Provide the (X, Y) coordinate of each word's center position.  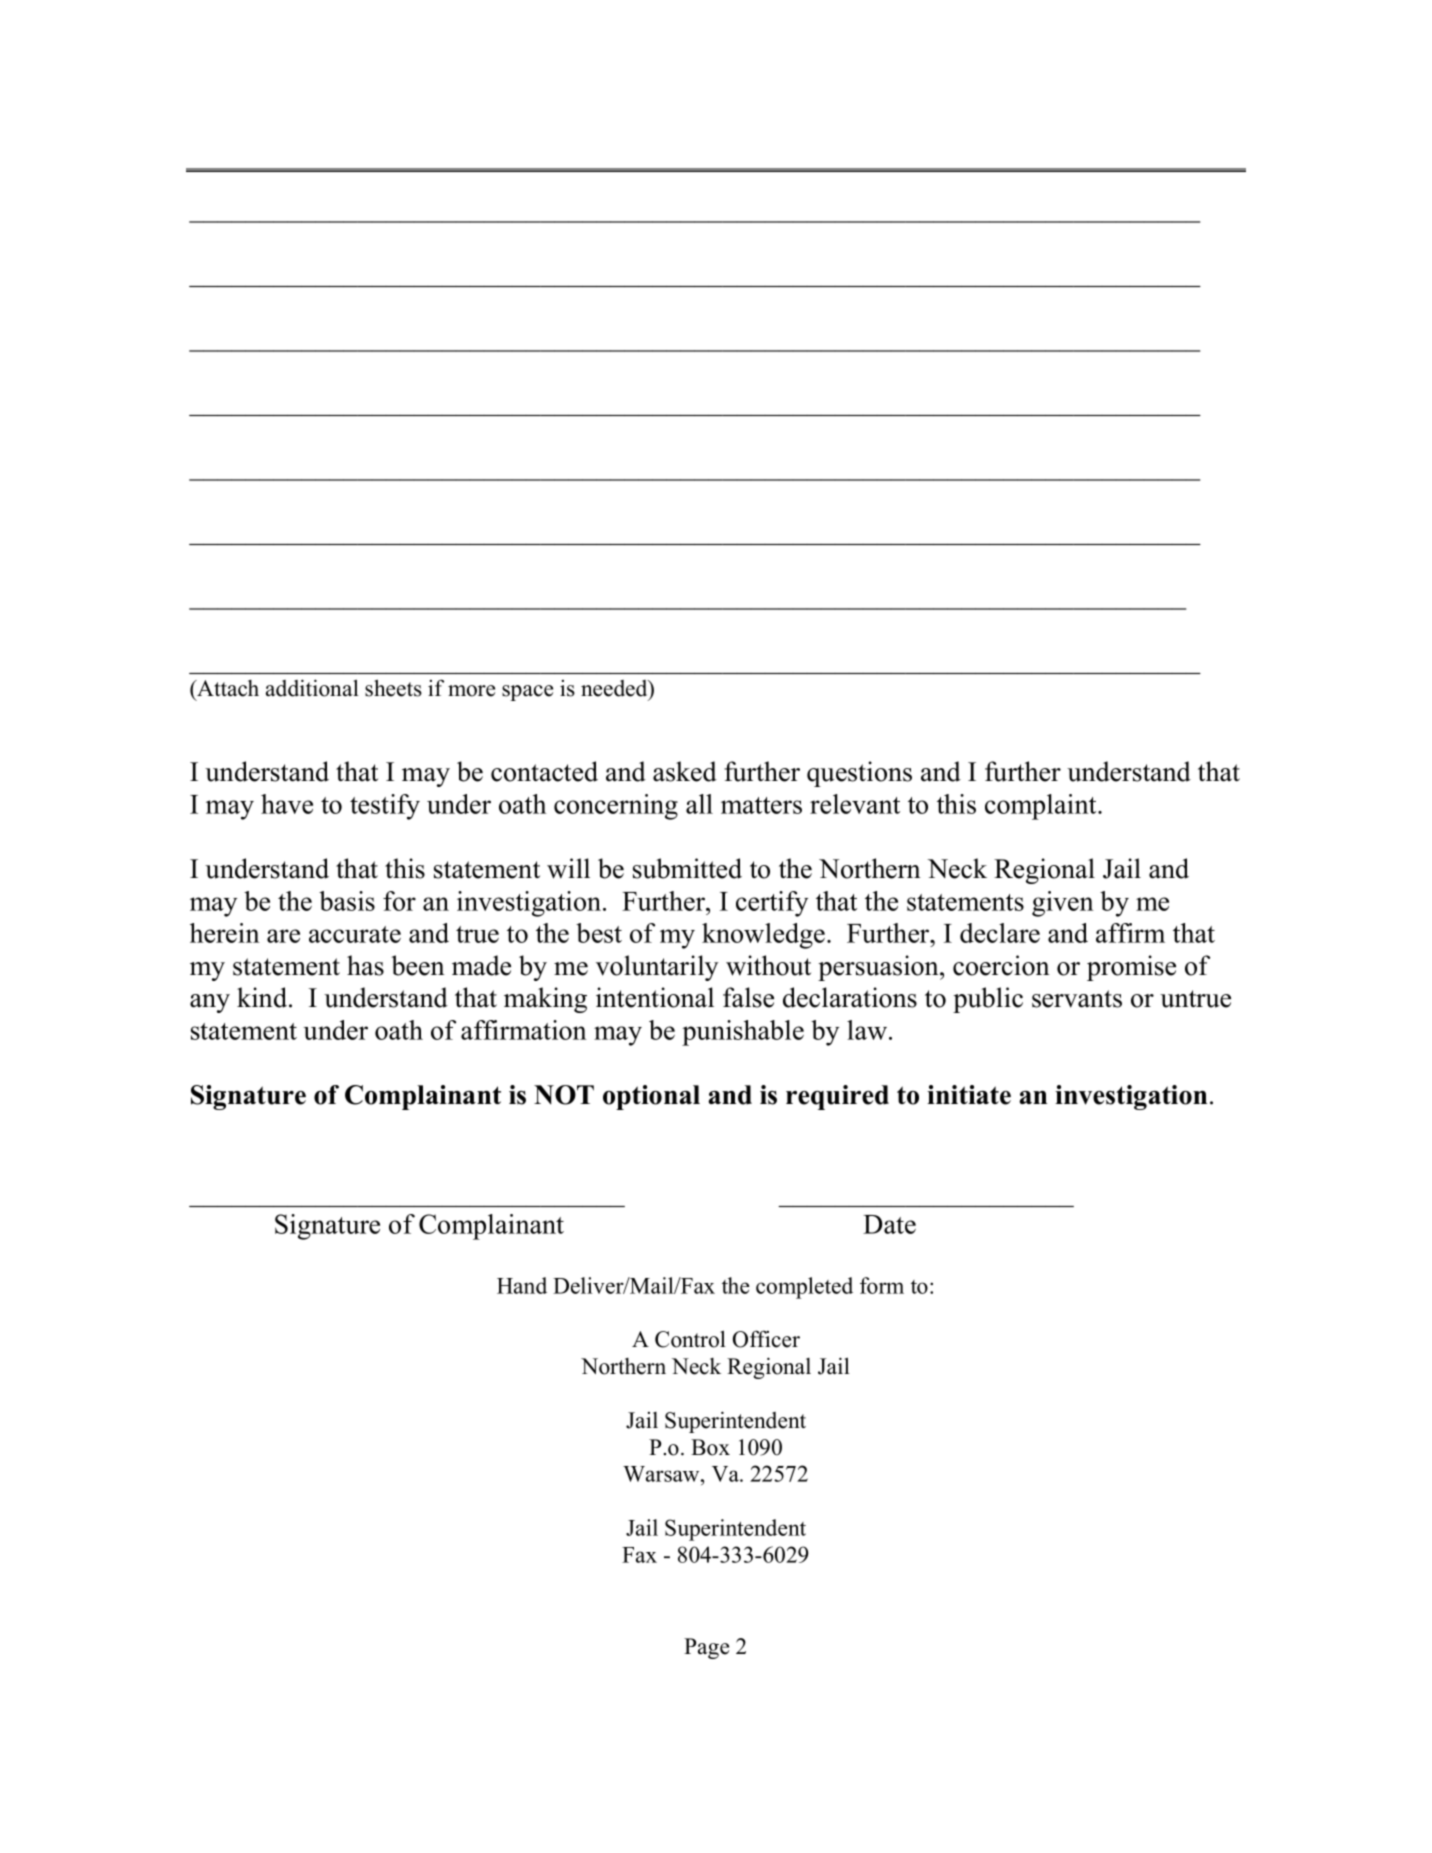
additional (312, 688)
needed (615, 689)
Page (706, 1648)
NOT (564, 1095)
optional (651, 1097)
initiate (969, 1095)
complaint (1042, 807)
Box (710, 1447)
